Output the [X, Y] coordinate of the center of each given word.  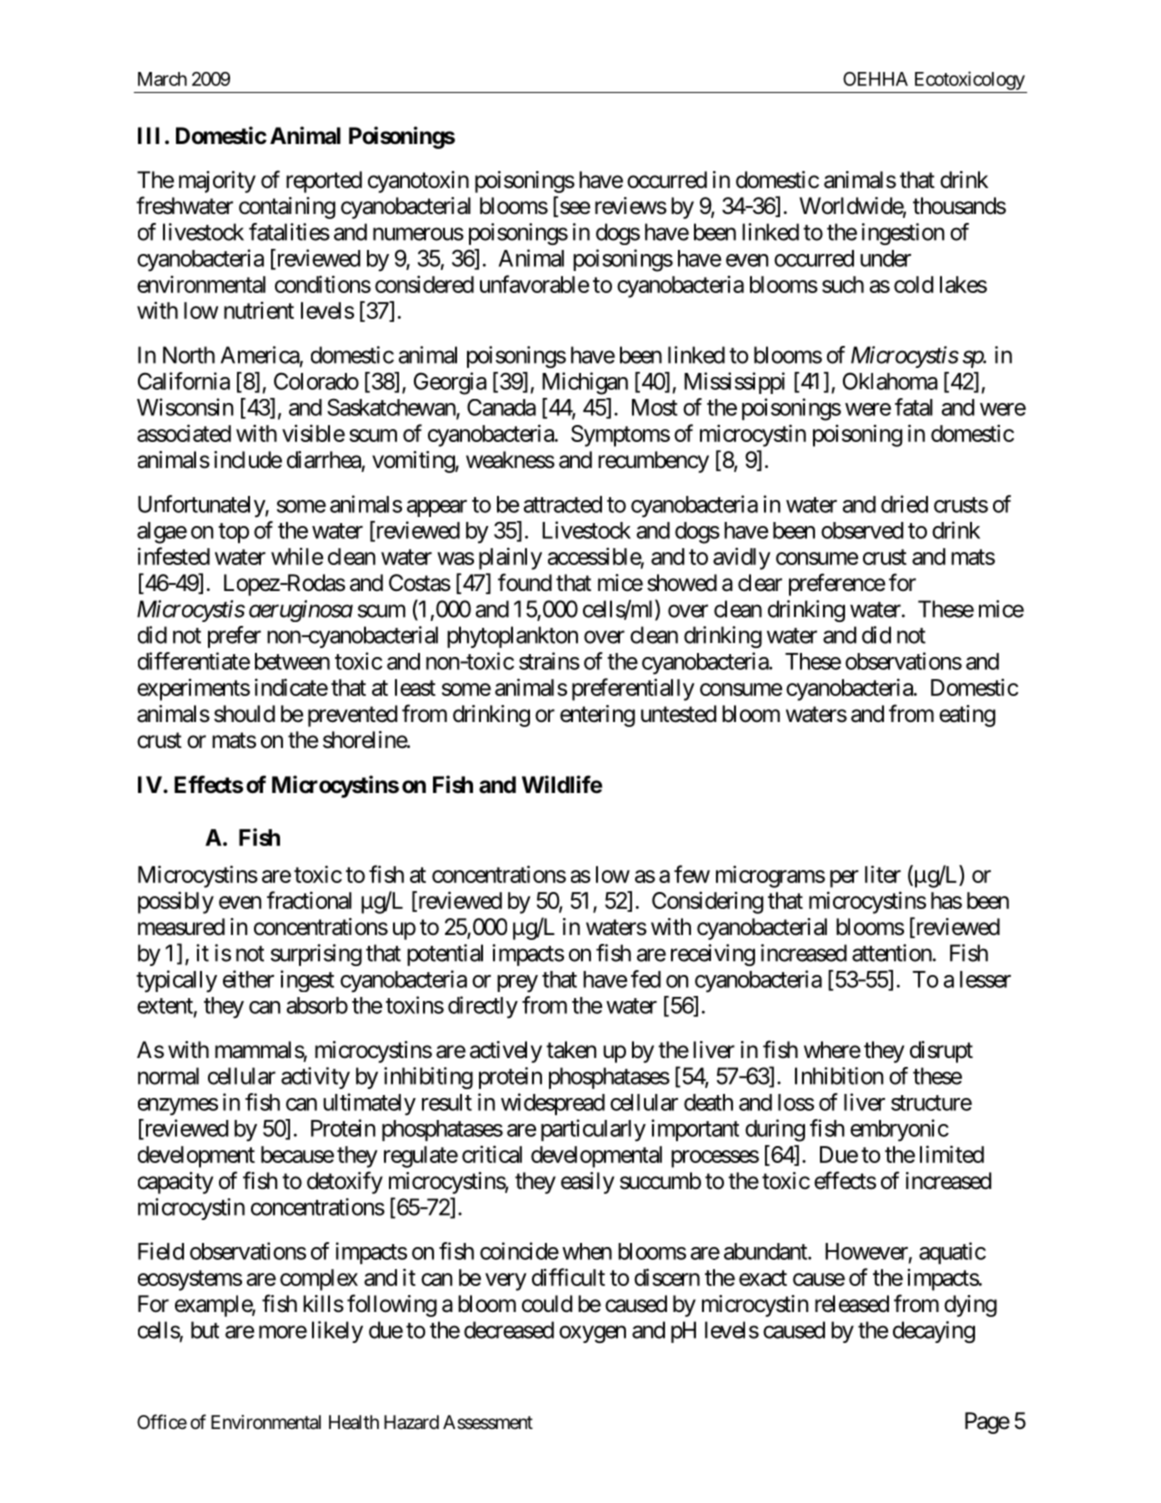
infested [174, 556]
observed [862, 530]
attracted [563, 504]
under [885, 258]
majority [217, 182]
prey [517, 984]
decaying [934, 1332]
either [248, 979]
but [205, 1330]
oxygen [592, 1334]
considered [424, 284]
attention [892, 953]
